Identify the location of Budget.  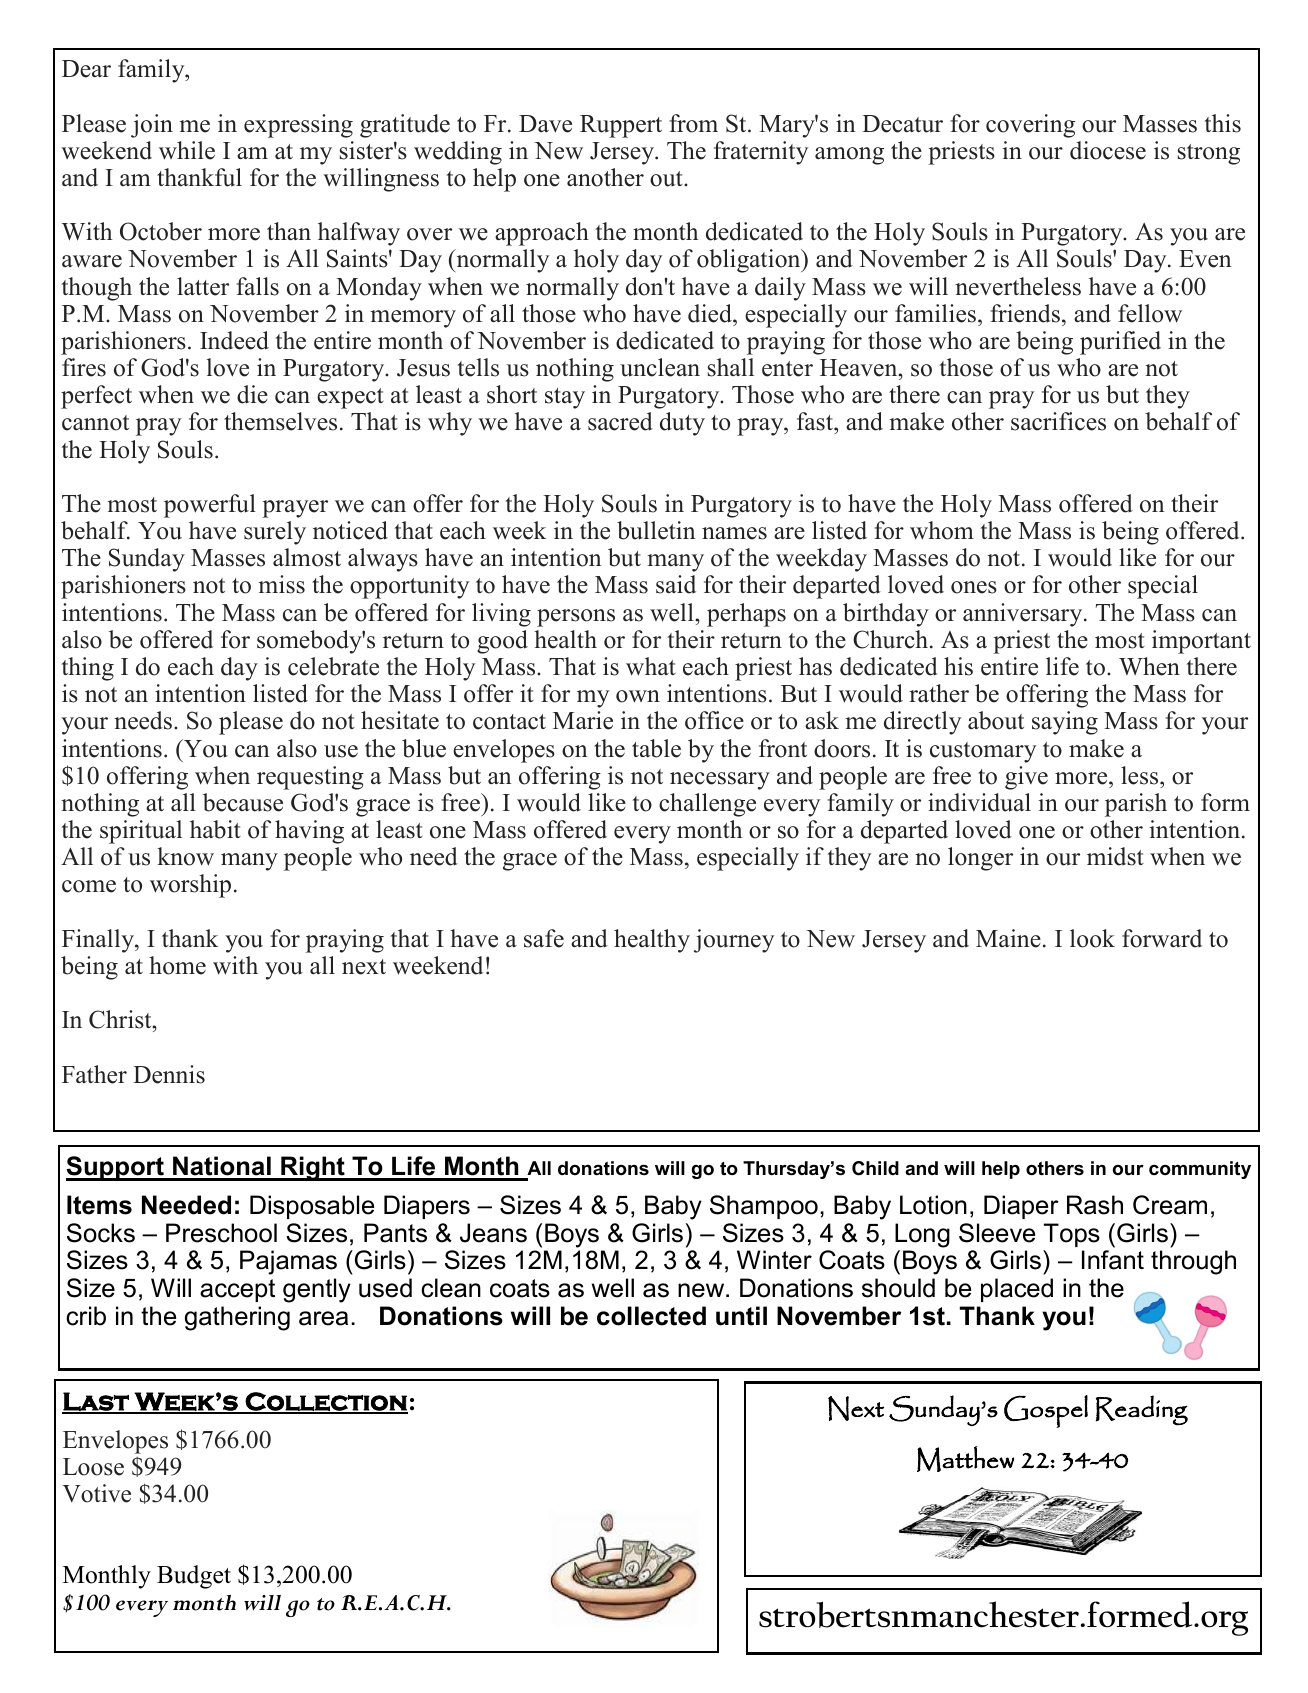
(194, 1577).
